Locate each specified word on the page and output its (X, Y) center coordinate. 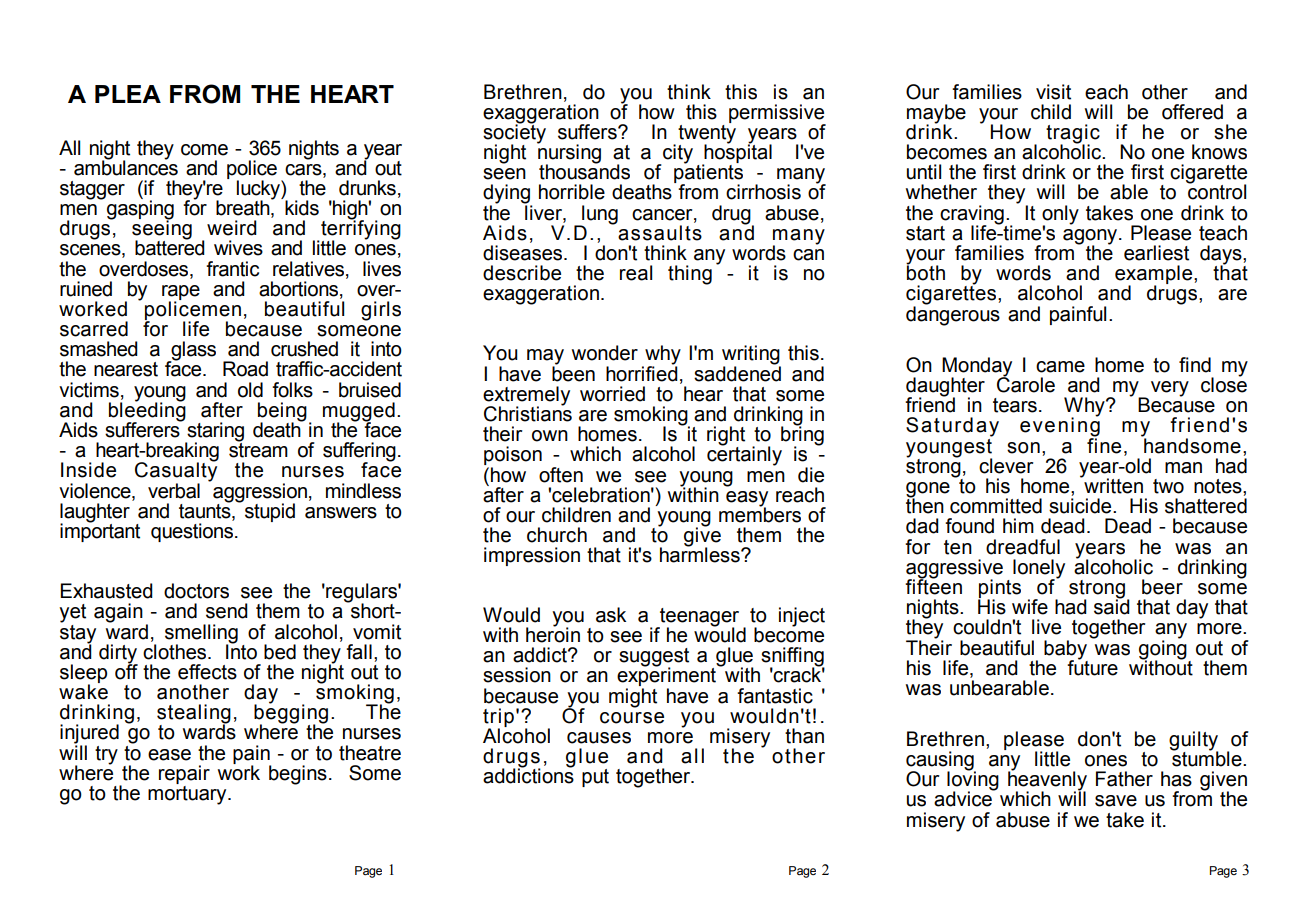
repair (184, 774)
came (1060, 367)
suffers (588, 132)
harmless (701, 554)
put (595, 778)
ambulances (126, 167)
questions (192, 532)
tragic (1073, 135)
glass (192, 352)
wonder (605, 353)
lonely (1039, 569)
